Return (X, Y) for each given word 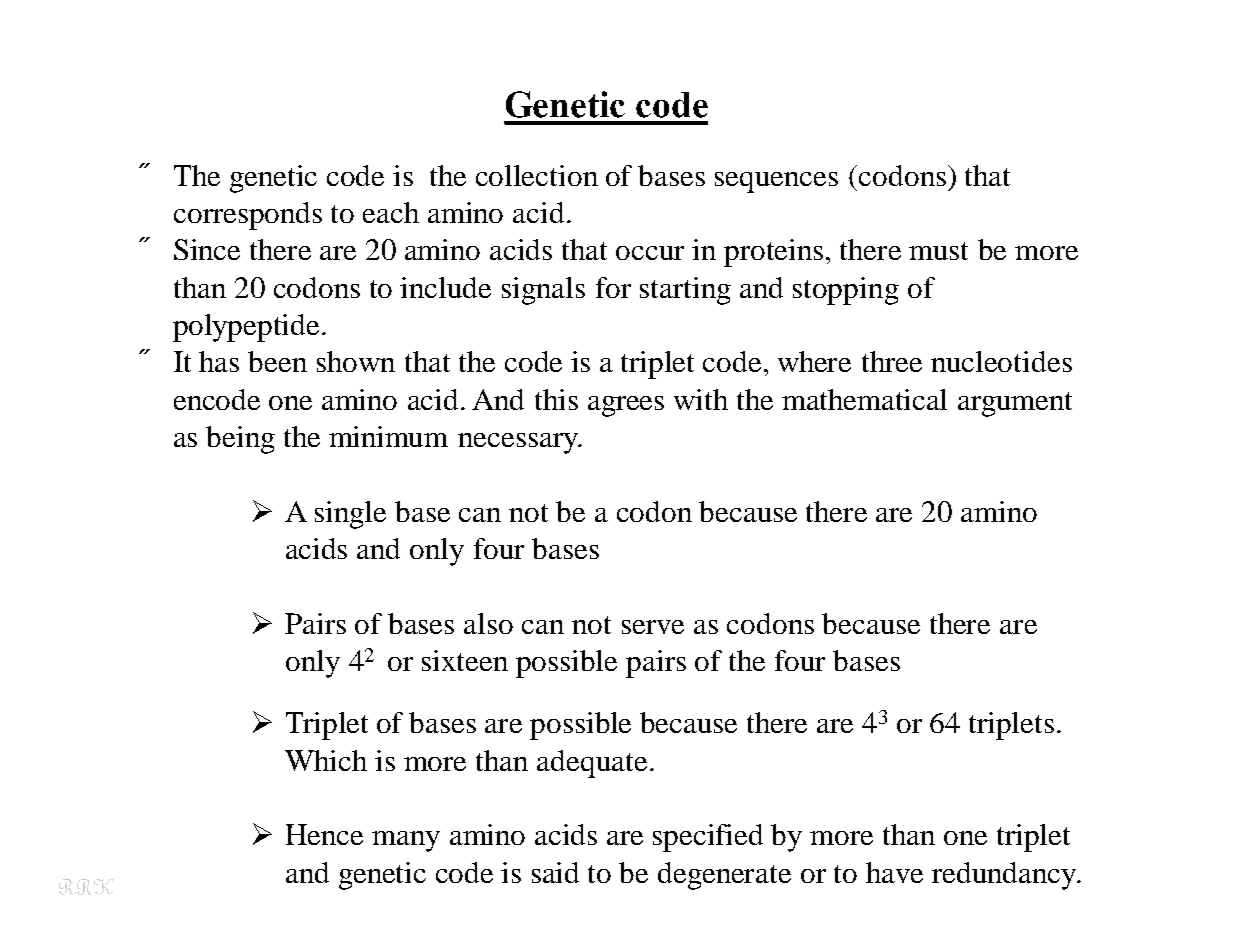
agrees (626, 406)
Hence (324, 834)
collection (537, 175)
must (938, 251)
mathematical (864, 399)
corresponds (248, 216)
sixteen (465, 660)
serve (653, 627)
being (240, 440)
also (488, 623)
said (555, 872)
